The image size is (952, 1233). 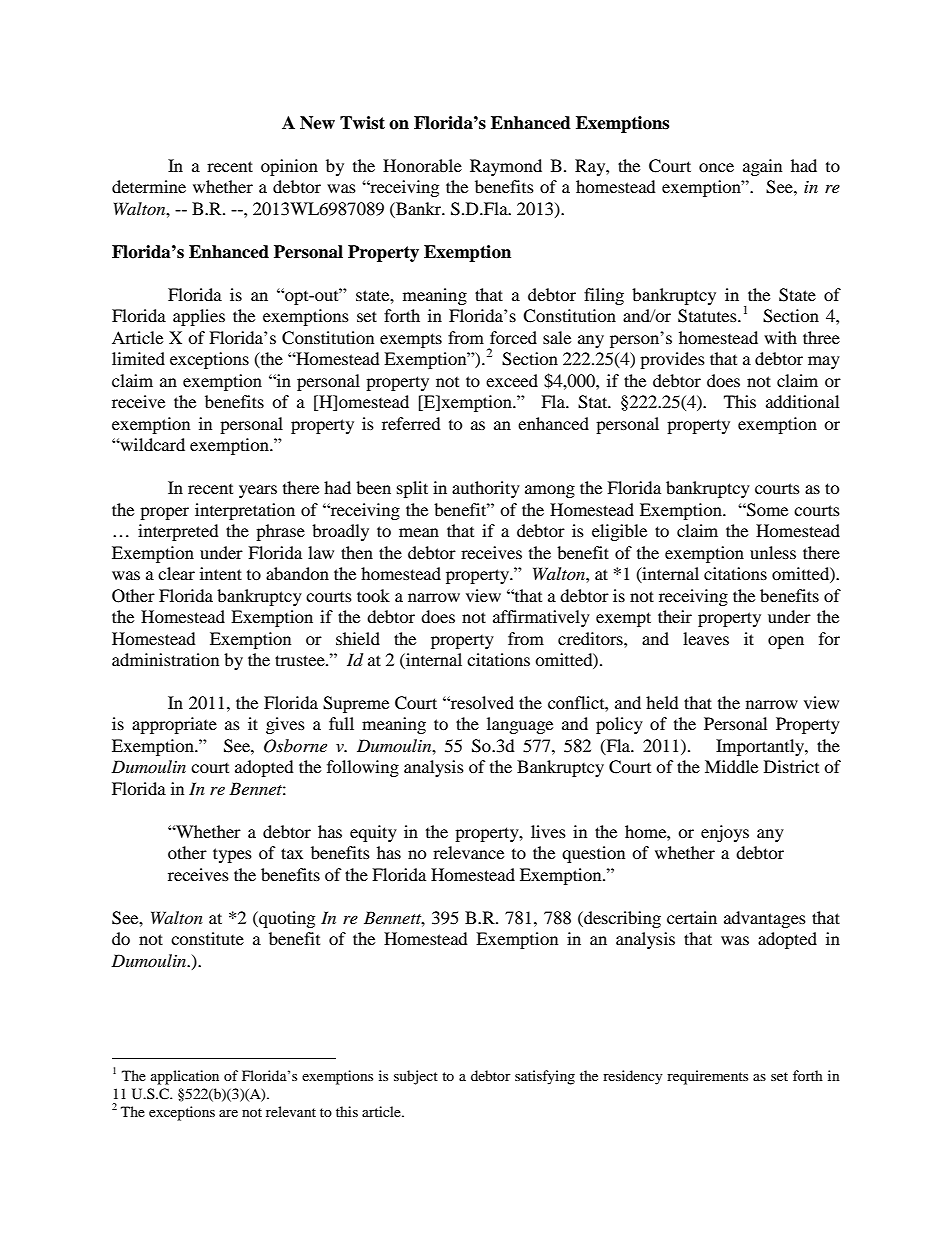 What do you see at coordinates (545, 1077) in the document?
I see `satisfying` at bounding box center [545, 1077].
